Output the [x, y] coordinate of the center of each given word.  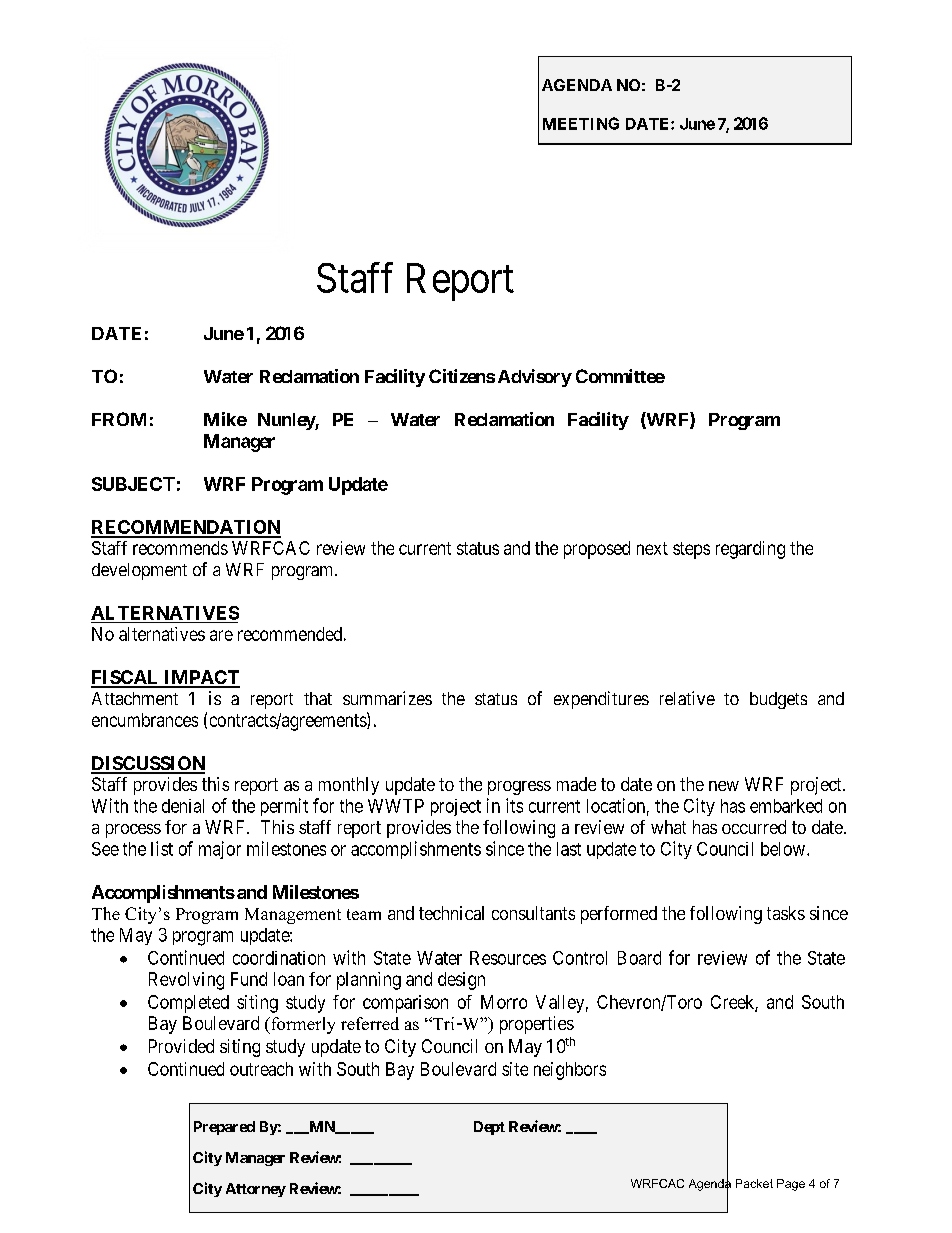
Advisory [535, 378]
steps [691, 550]
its [514, 805]
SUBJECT [133, 484]
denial [183, 806]
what [668, 827]
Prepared [224, 1128]
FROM [119, 419]
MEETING [581, 123]
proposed [597, 550]
